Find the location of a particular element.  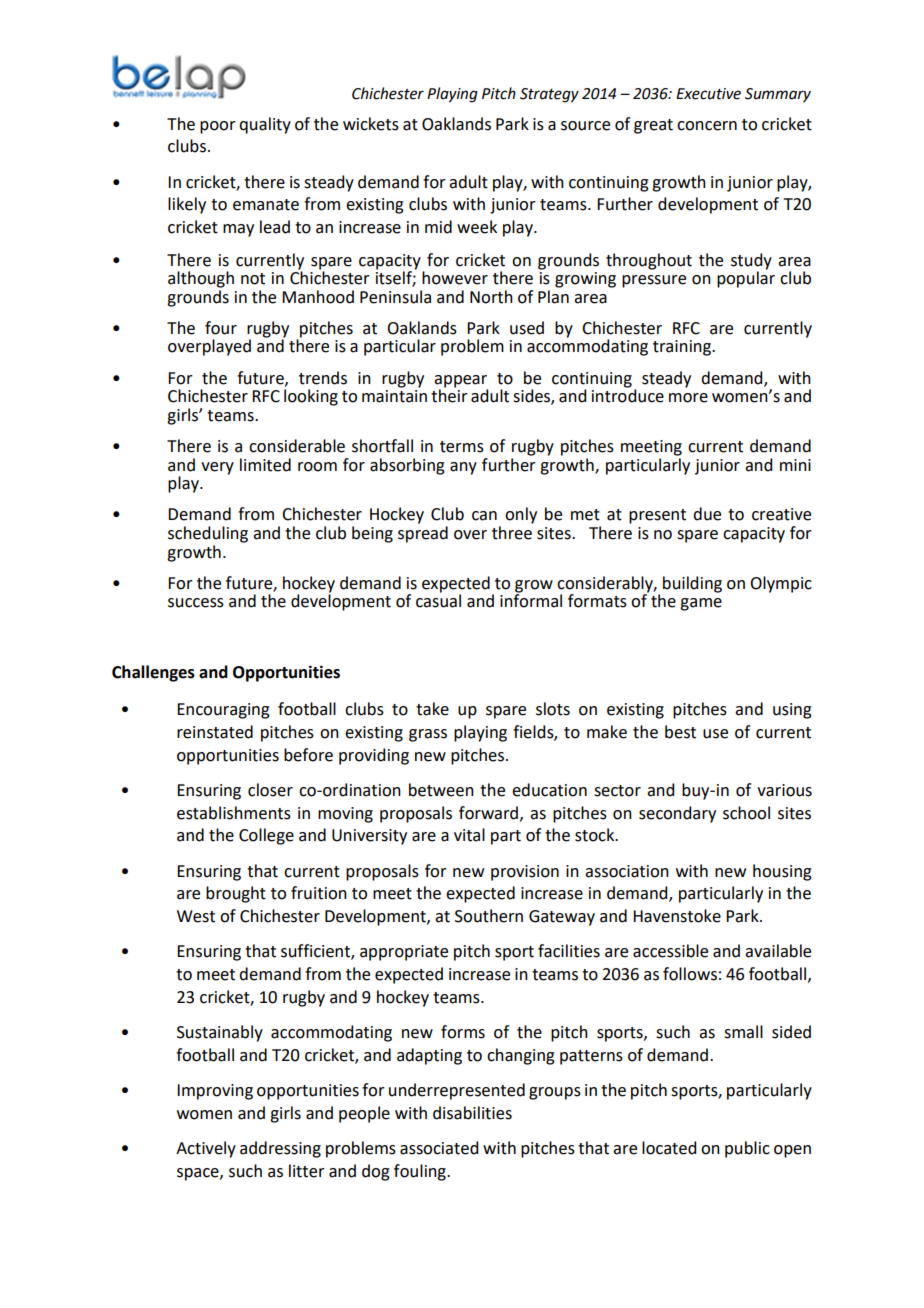

accessible is located at coordinates (670, 951).
